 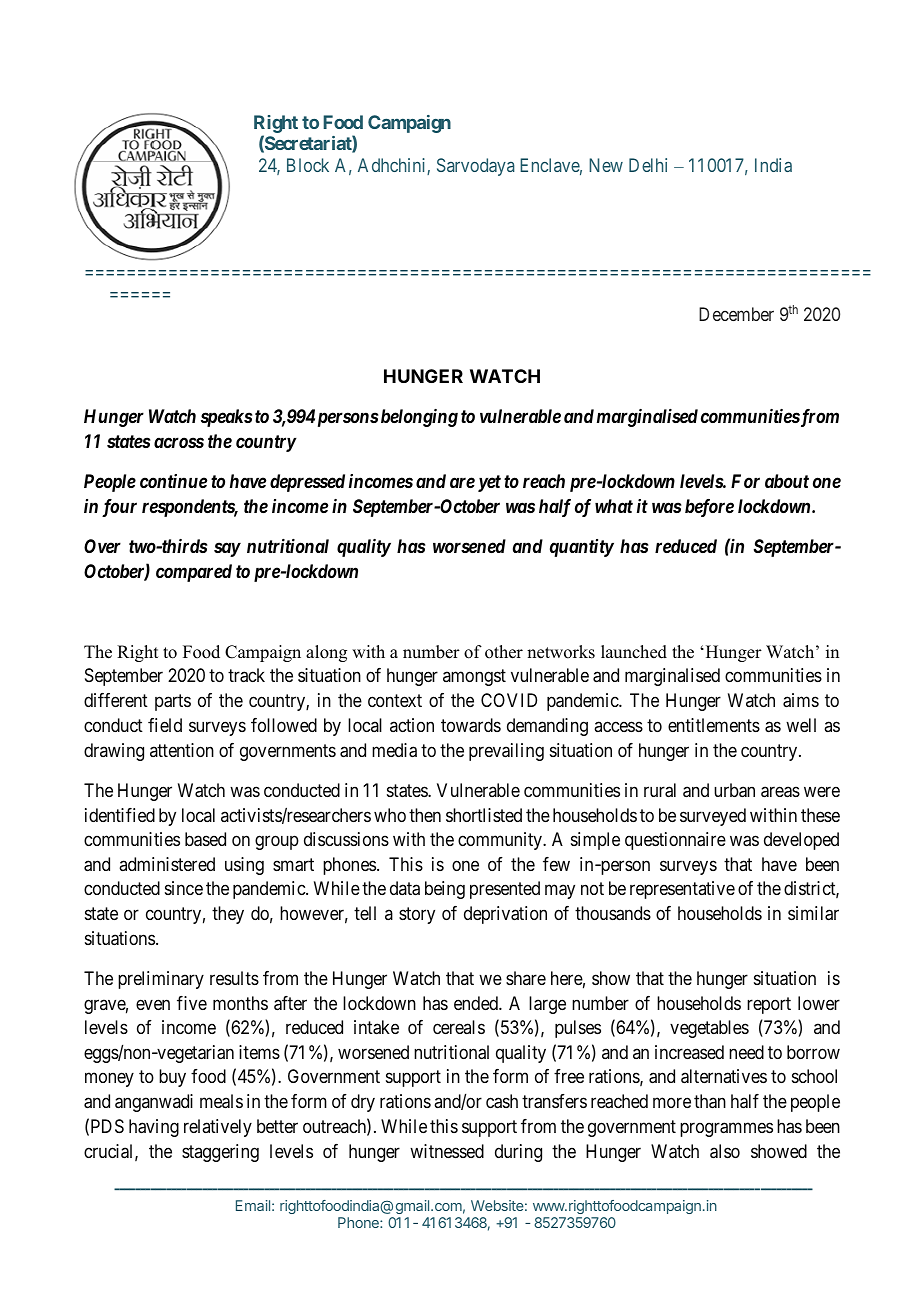 I want to click on relatively, so click(x=218, y=1128).
